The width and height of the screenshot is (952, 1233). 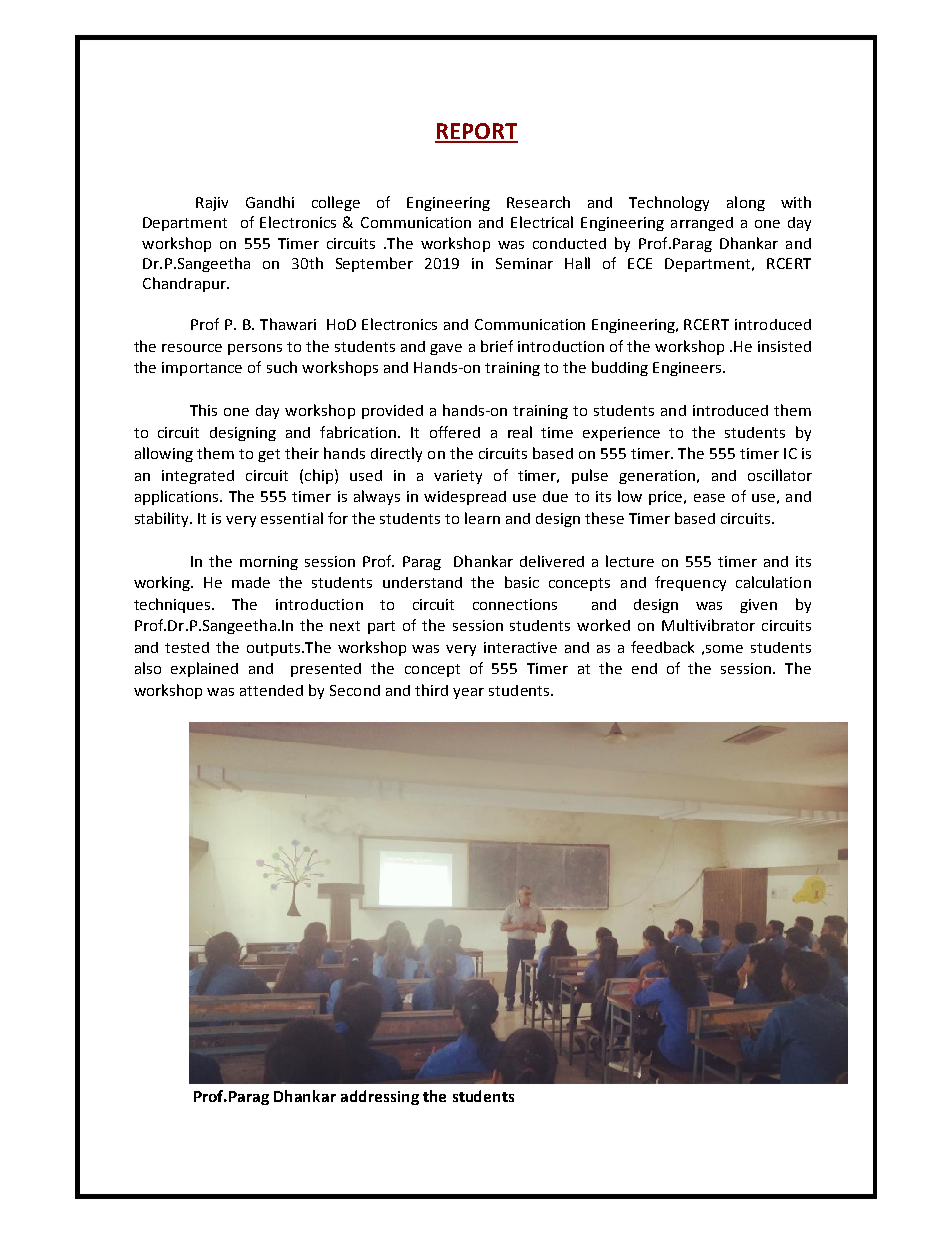 What do you see at coordinates (468, 693) in the screenshot?
I see `year` at bounding box center [468, 693].
